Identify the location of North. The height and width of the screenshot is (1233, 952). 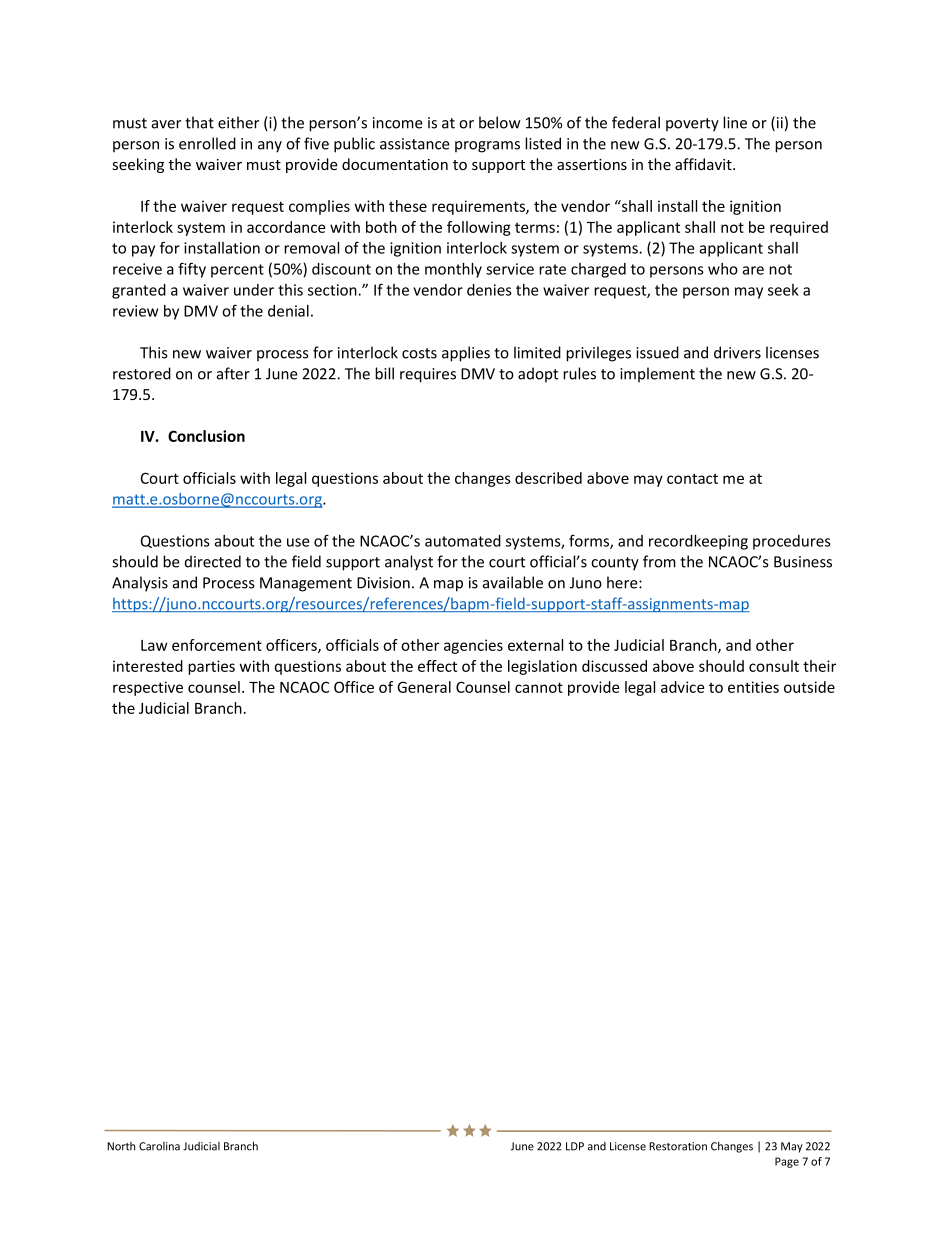
(121, 1146).
